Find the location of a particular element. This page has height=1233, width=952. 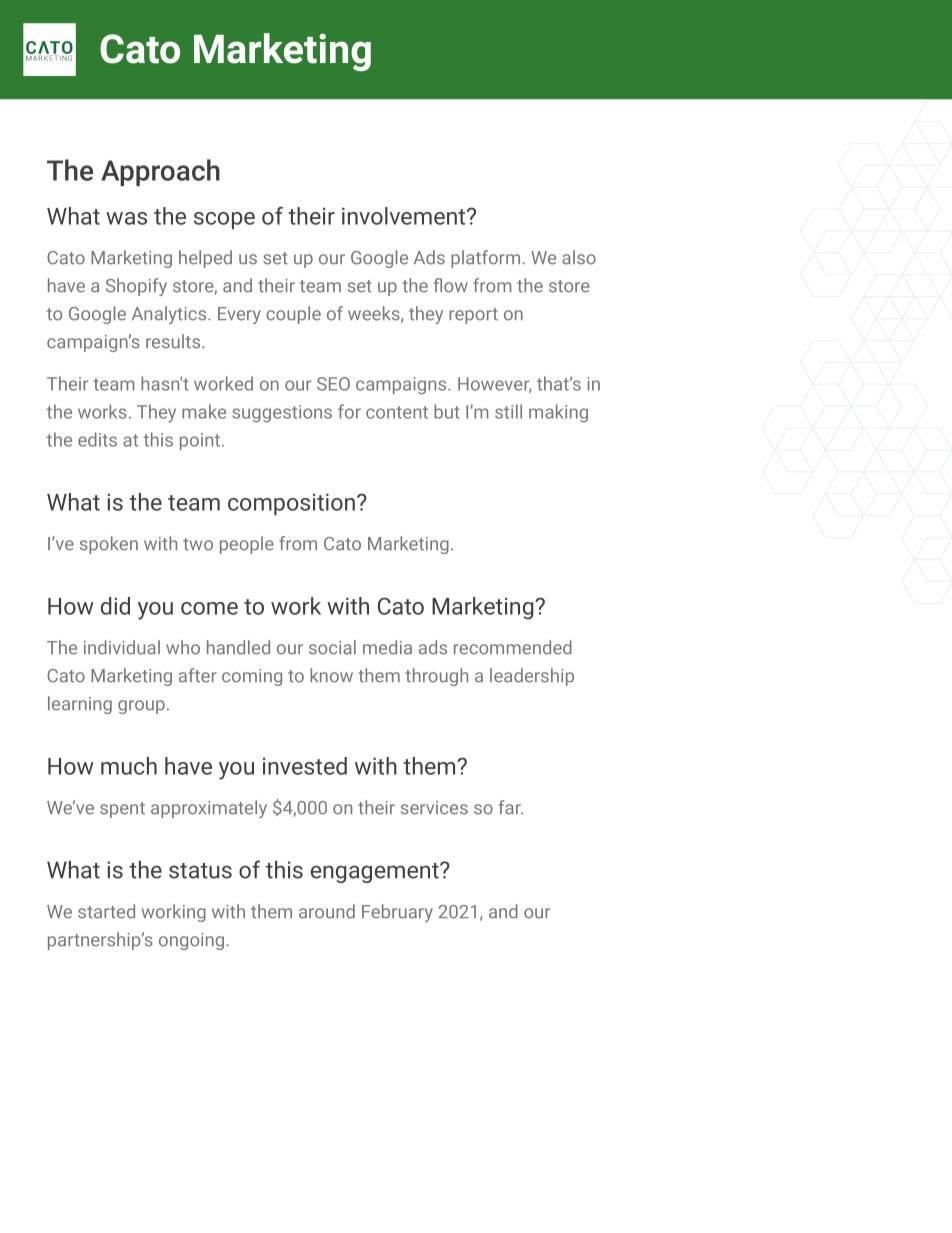

was is located at coordinates (126, 218).
